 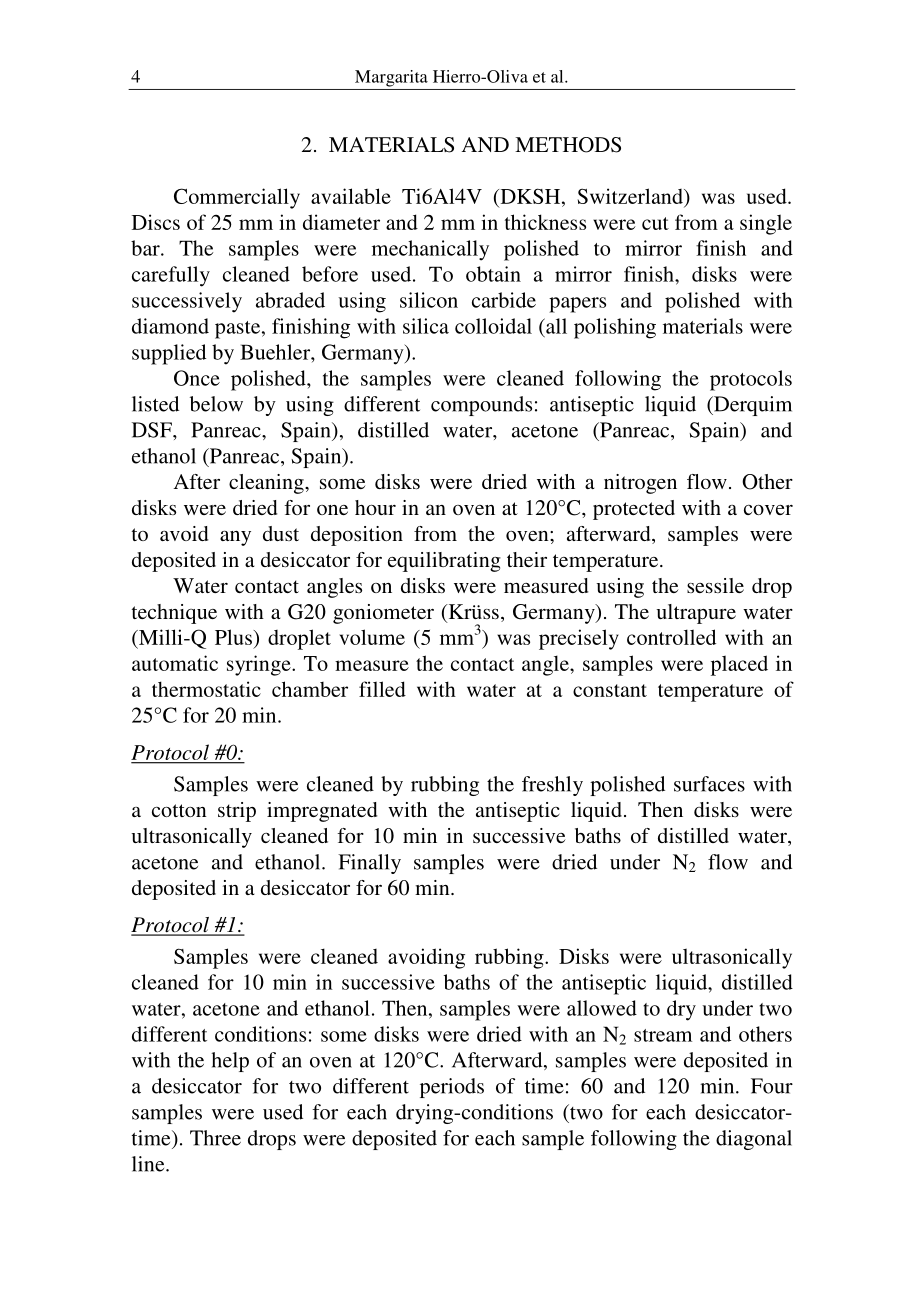 I want to click on Plus, so click(x=234, y=637).
